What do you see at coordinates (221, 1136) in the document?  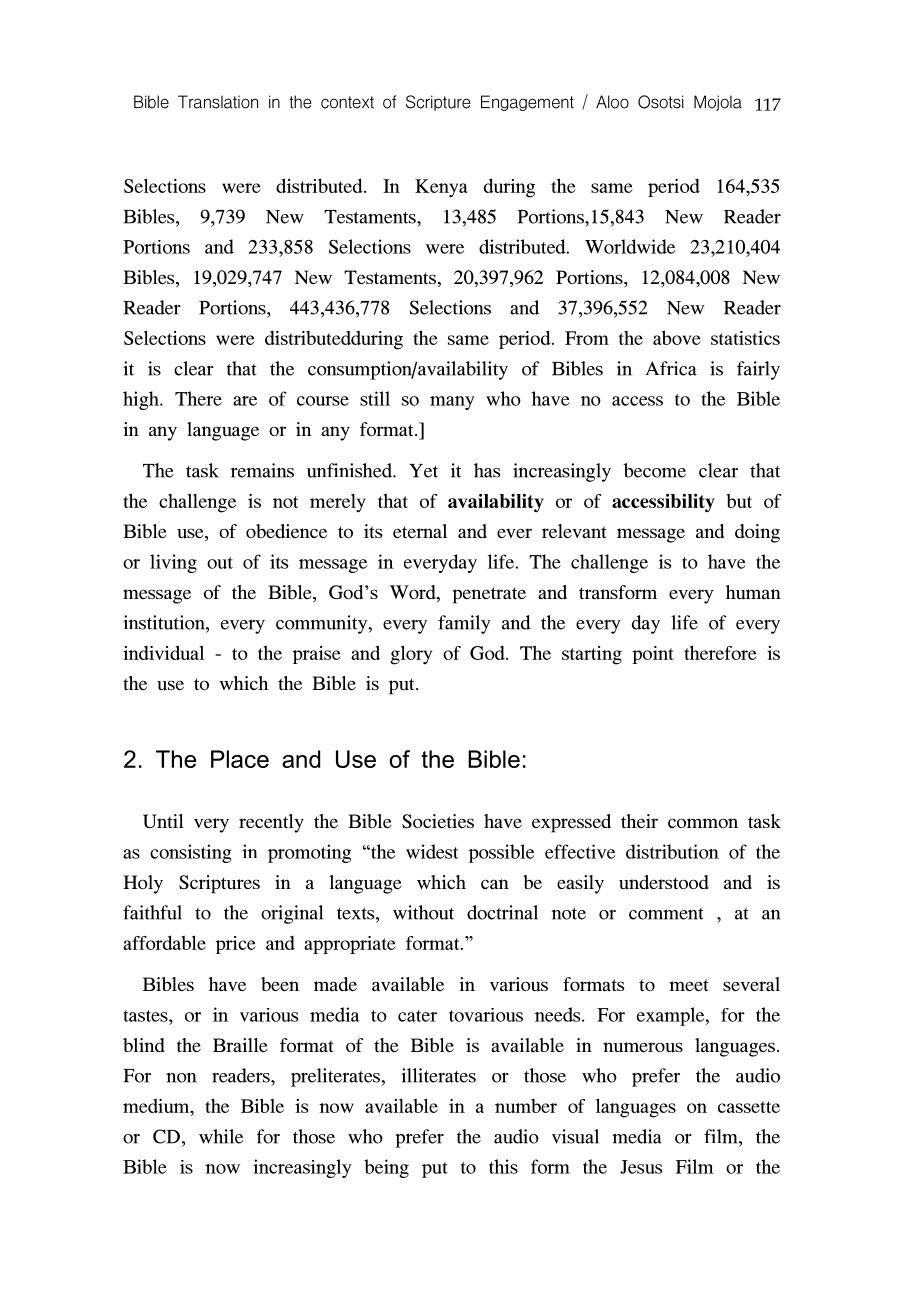 I see `while` at bounding box center [221, 1136].
